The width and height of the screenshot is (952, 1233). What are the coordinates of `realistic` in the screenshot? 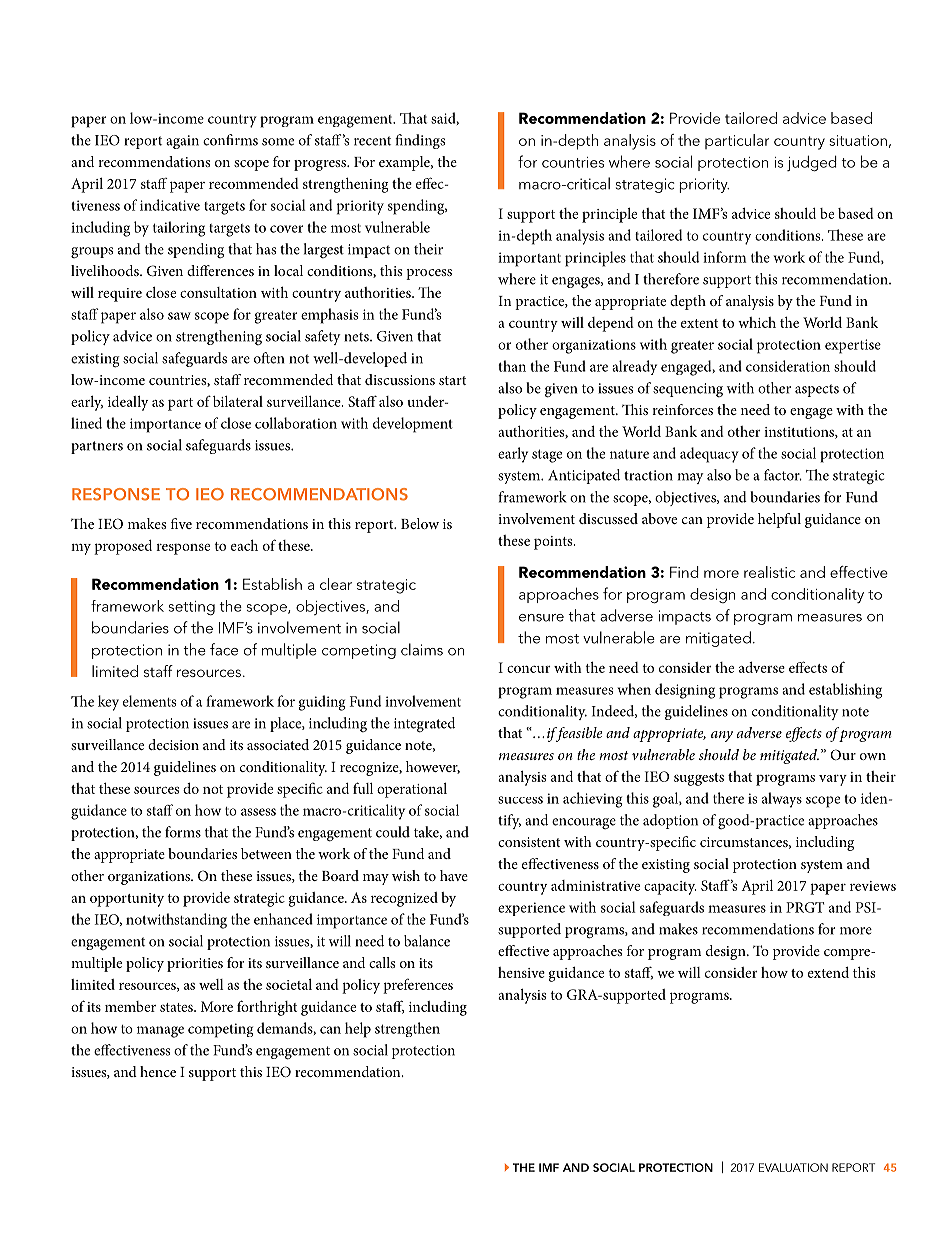 It's located at (769, 572).
